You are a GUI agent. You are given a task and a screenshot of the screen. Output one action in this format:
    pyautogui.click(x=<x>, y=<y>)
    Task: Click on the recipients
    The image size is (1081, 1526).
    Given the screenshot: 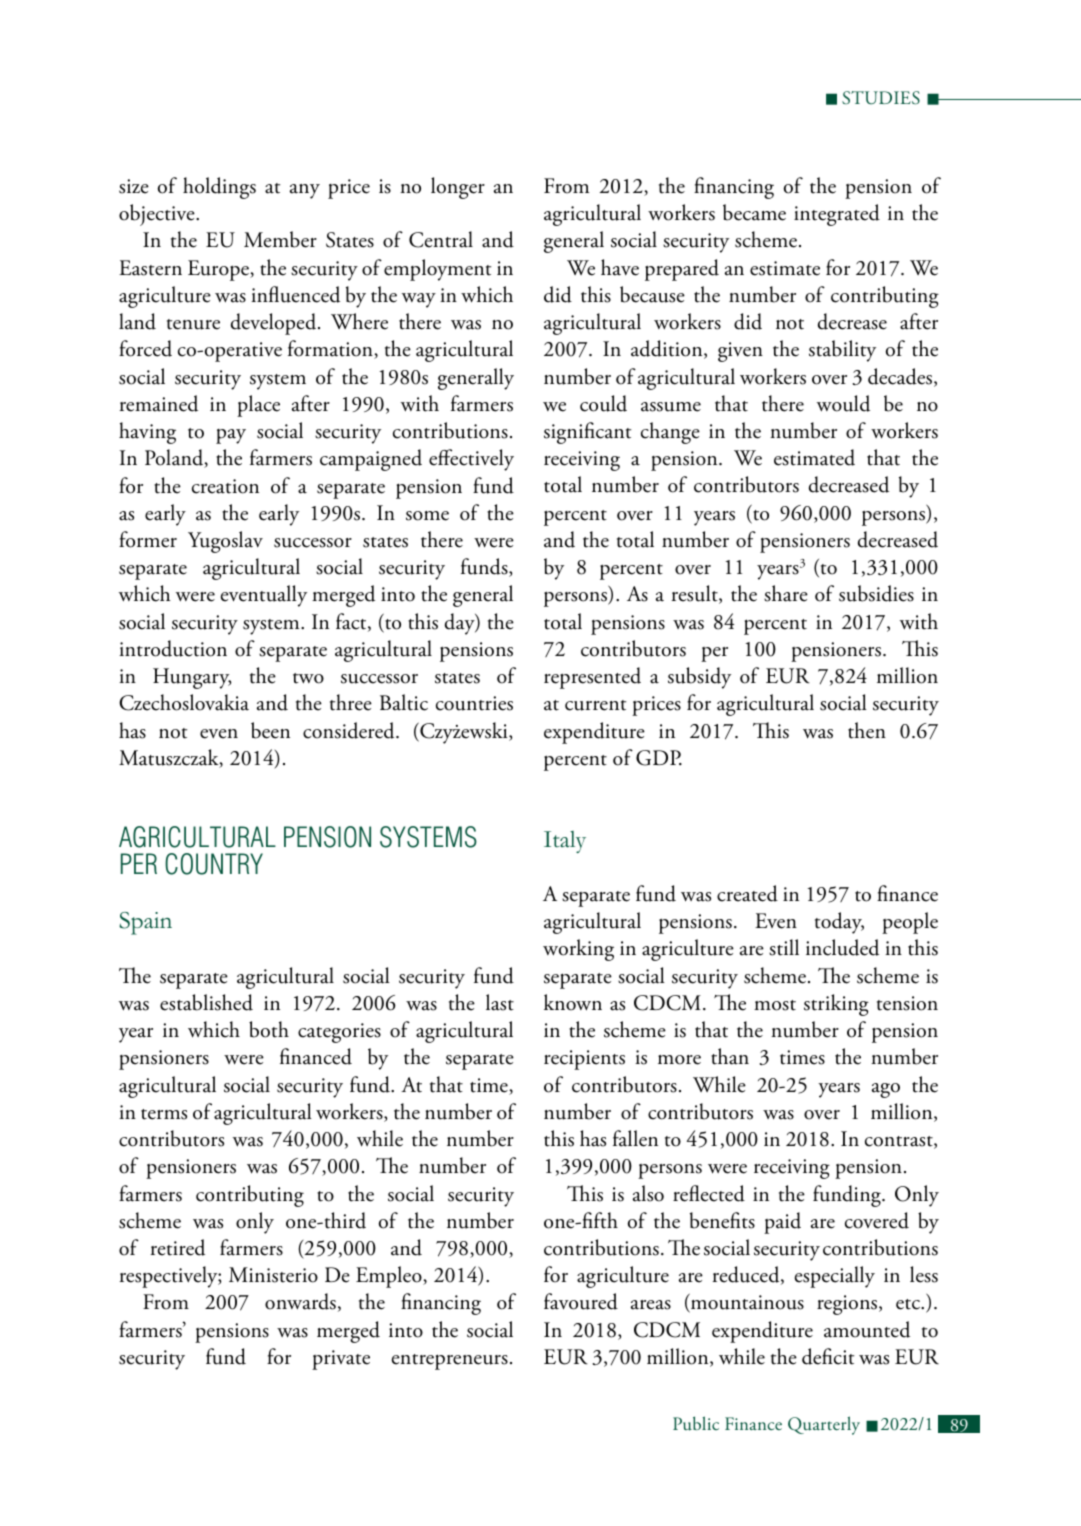 What is the action you would take?
    pyautogui.click(x=584, y=1060)
